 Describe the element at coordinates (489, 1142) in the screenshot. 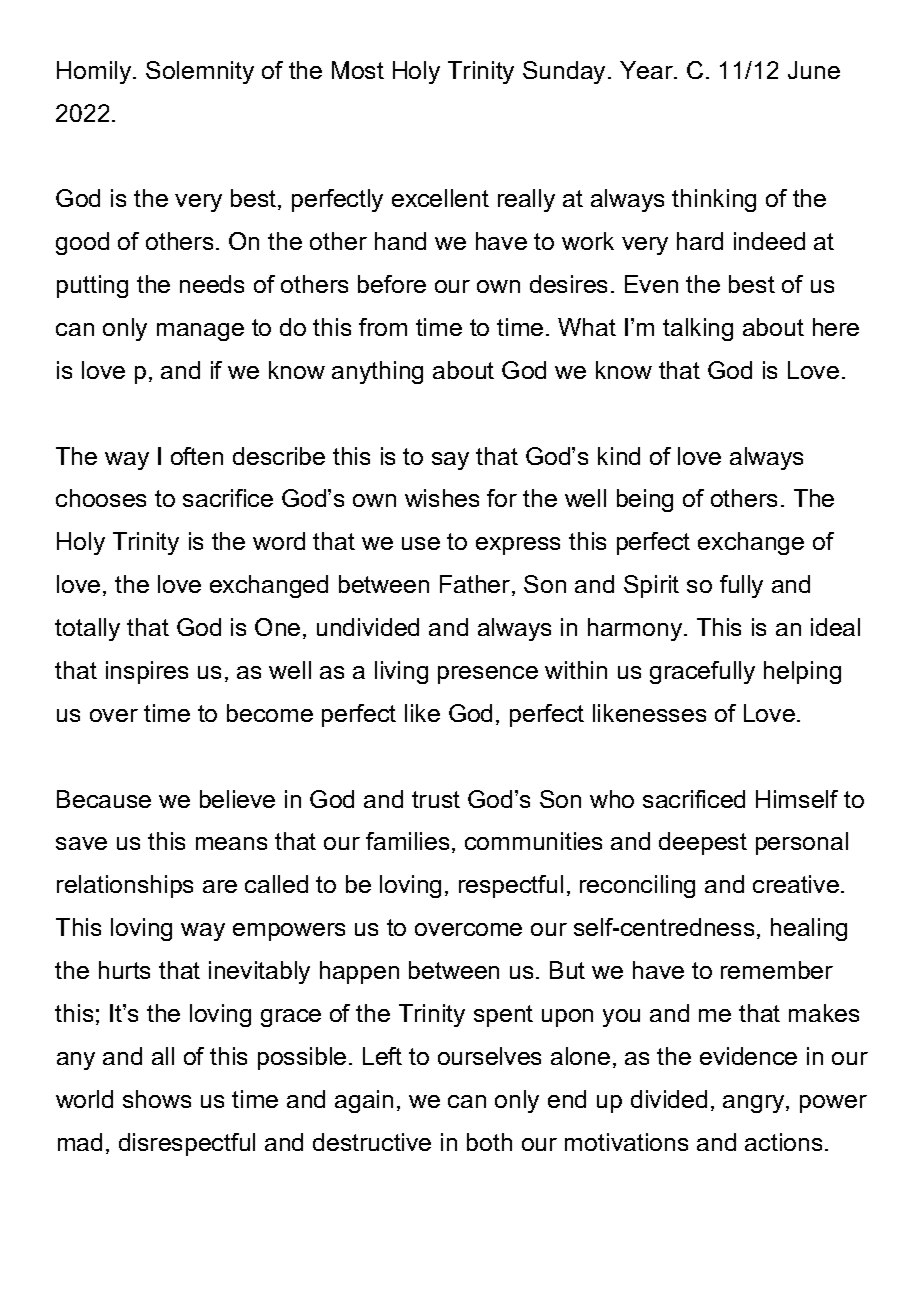

I see `both` at that location.
